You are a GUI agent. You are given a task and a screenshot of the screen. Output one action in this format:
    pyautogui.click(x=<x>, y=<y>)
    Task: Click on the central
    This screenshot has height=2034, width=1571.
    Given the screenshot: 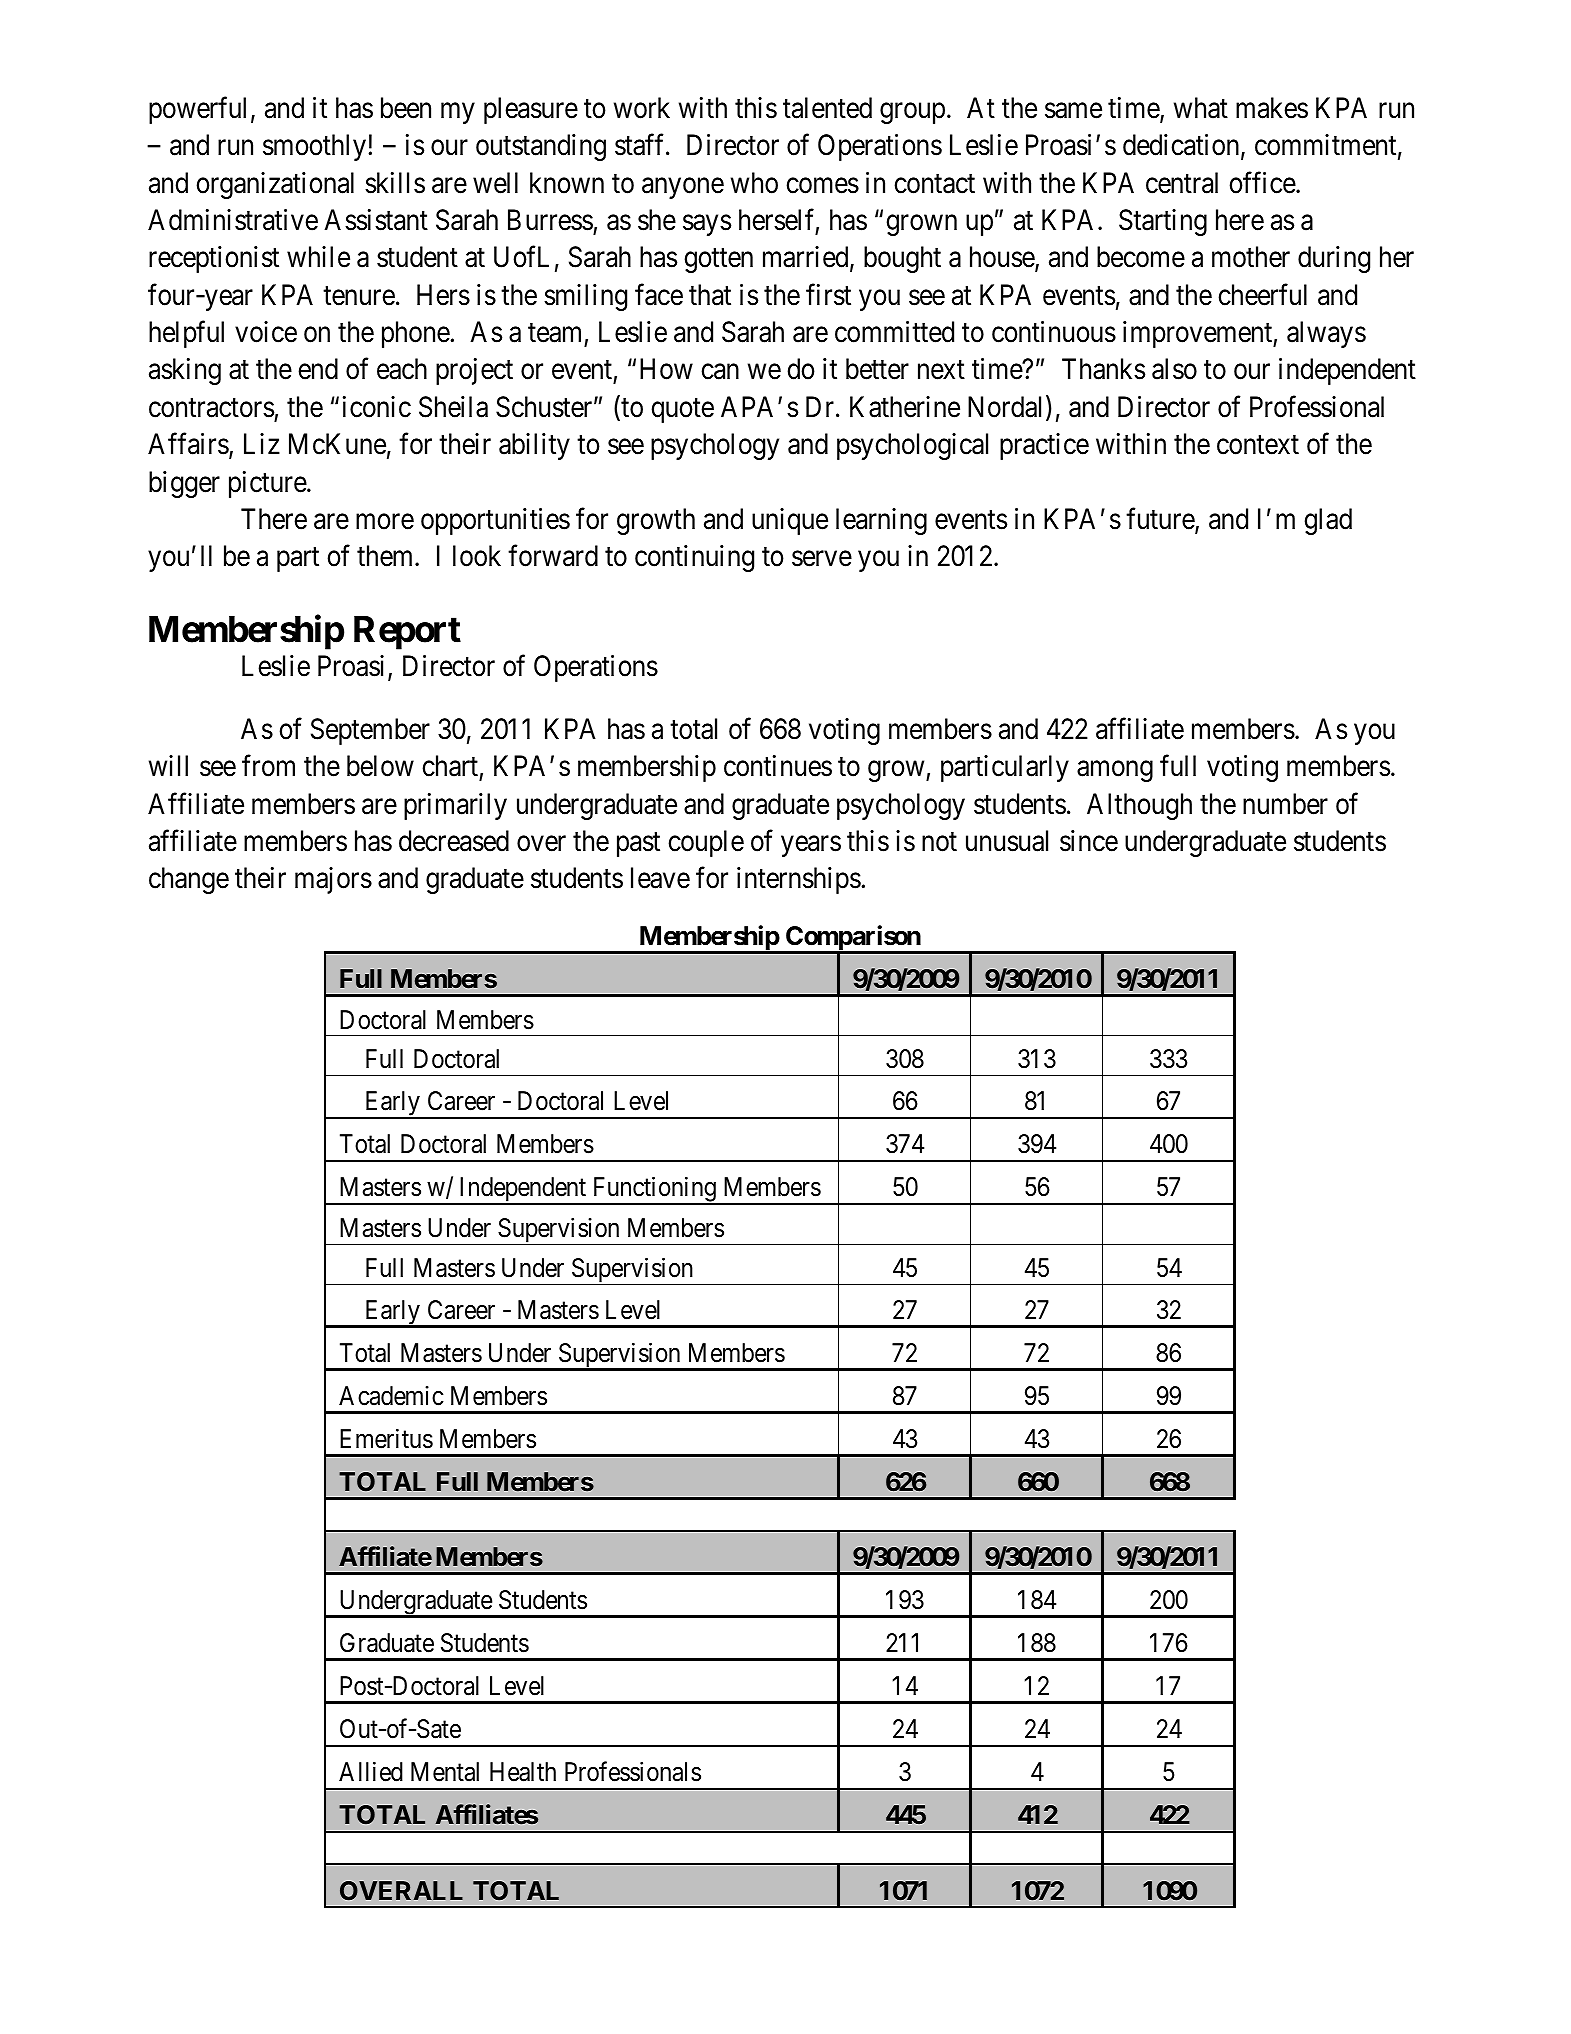 What is the action you would take?
    pyautogui.click(x=1182, y=183)
